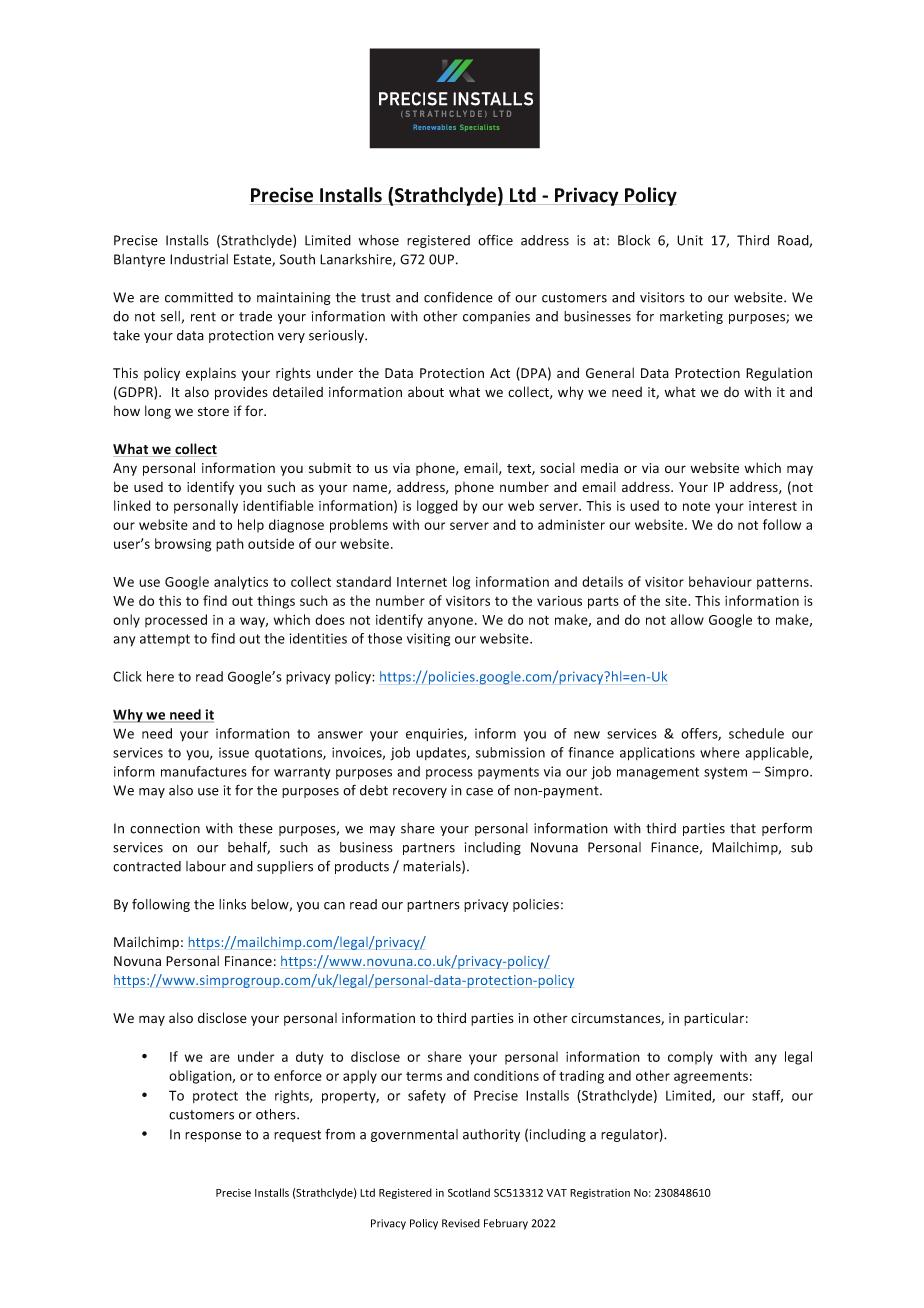 The width and height of the screenshot is (924, 1308). Describe the element at coordinates (696, 506) in the screenshot. I see `note` at that location.
